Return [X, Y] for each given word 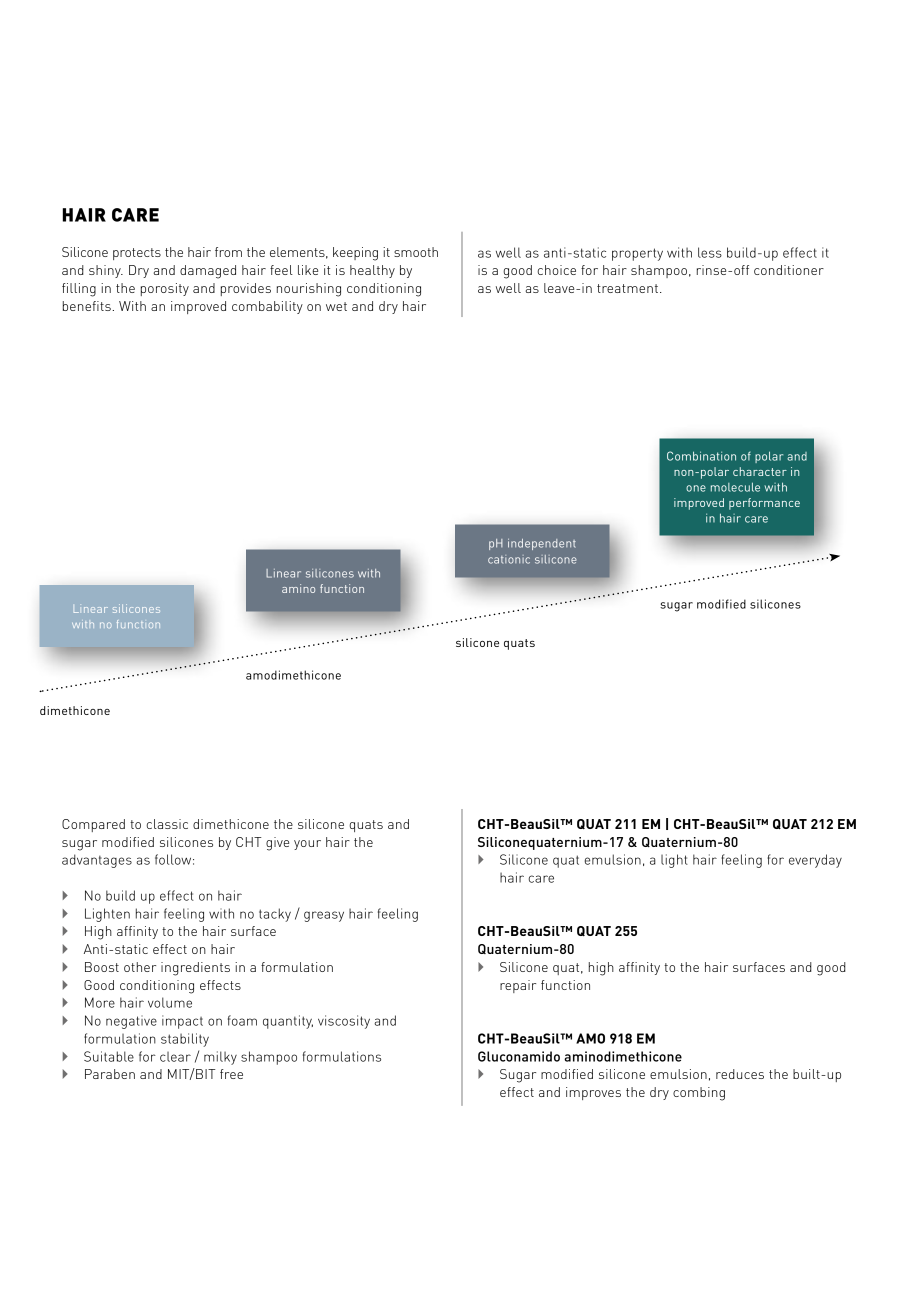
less [710, 252]
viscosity [344, 1022]
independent [542, 544]
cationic [509, 559]
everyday [815, 861]
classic [167, 824]
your [307, 845]
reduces [740, 1074]
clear [175, 1057]
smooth [416, 252]
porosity [165, 289]
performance [764, 504]
